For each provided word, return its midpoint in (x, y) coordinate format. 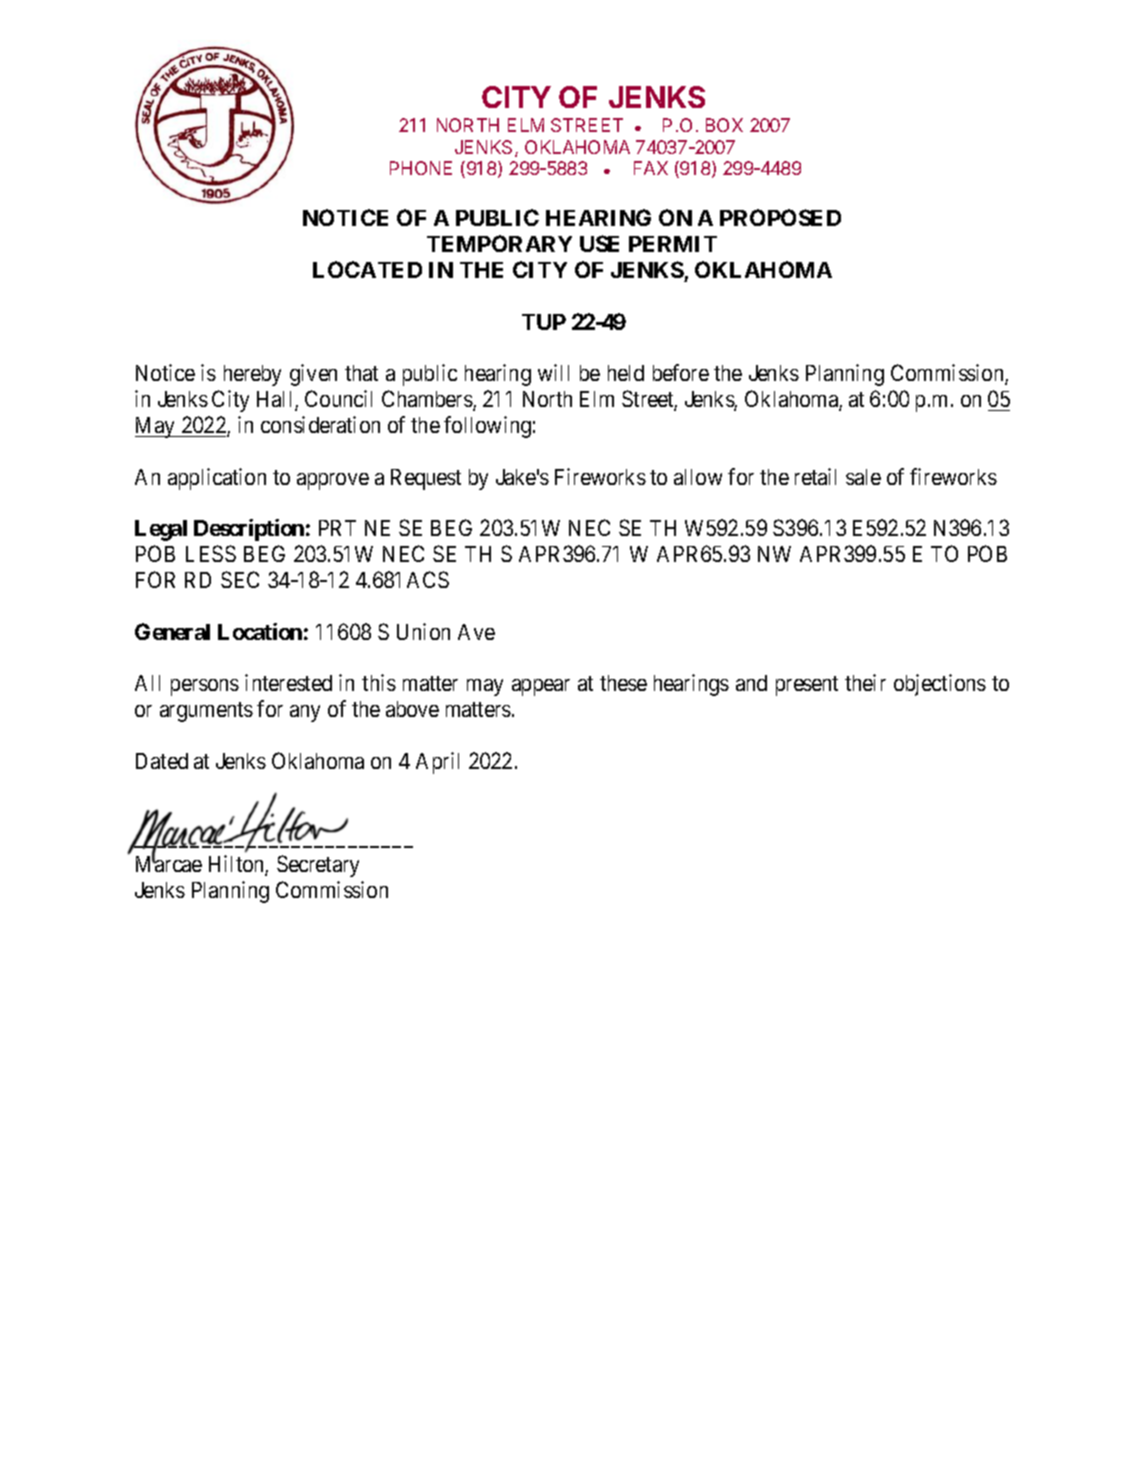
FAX (651, 168)
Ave (476, 632)
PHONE (421, 168)
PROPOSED (780, 217)
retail (815, 476)
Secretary (318, 866)
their (865, 682)
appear (541, 687)
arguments (206, 712)
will (553, 372)
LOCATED (367, 269)
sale (863, 477)
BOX (724, 125)
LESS (211, 553)
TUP (544, 322)
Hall (276, 400)
